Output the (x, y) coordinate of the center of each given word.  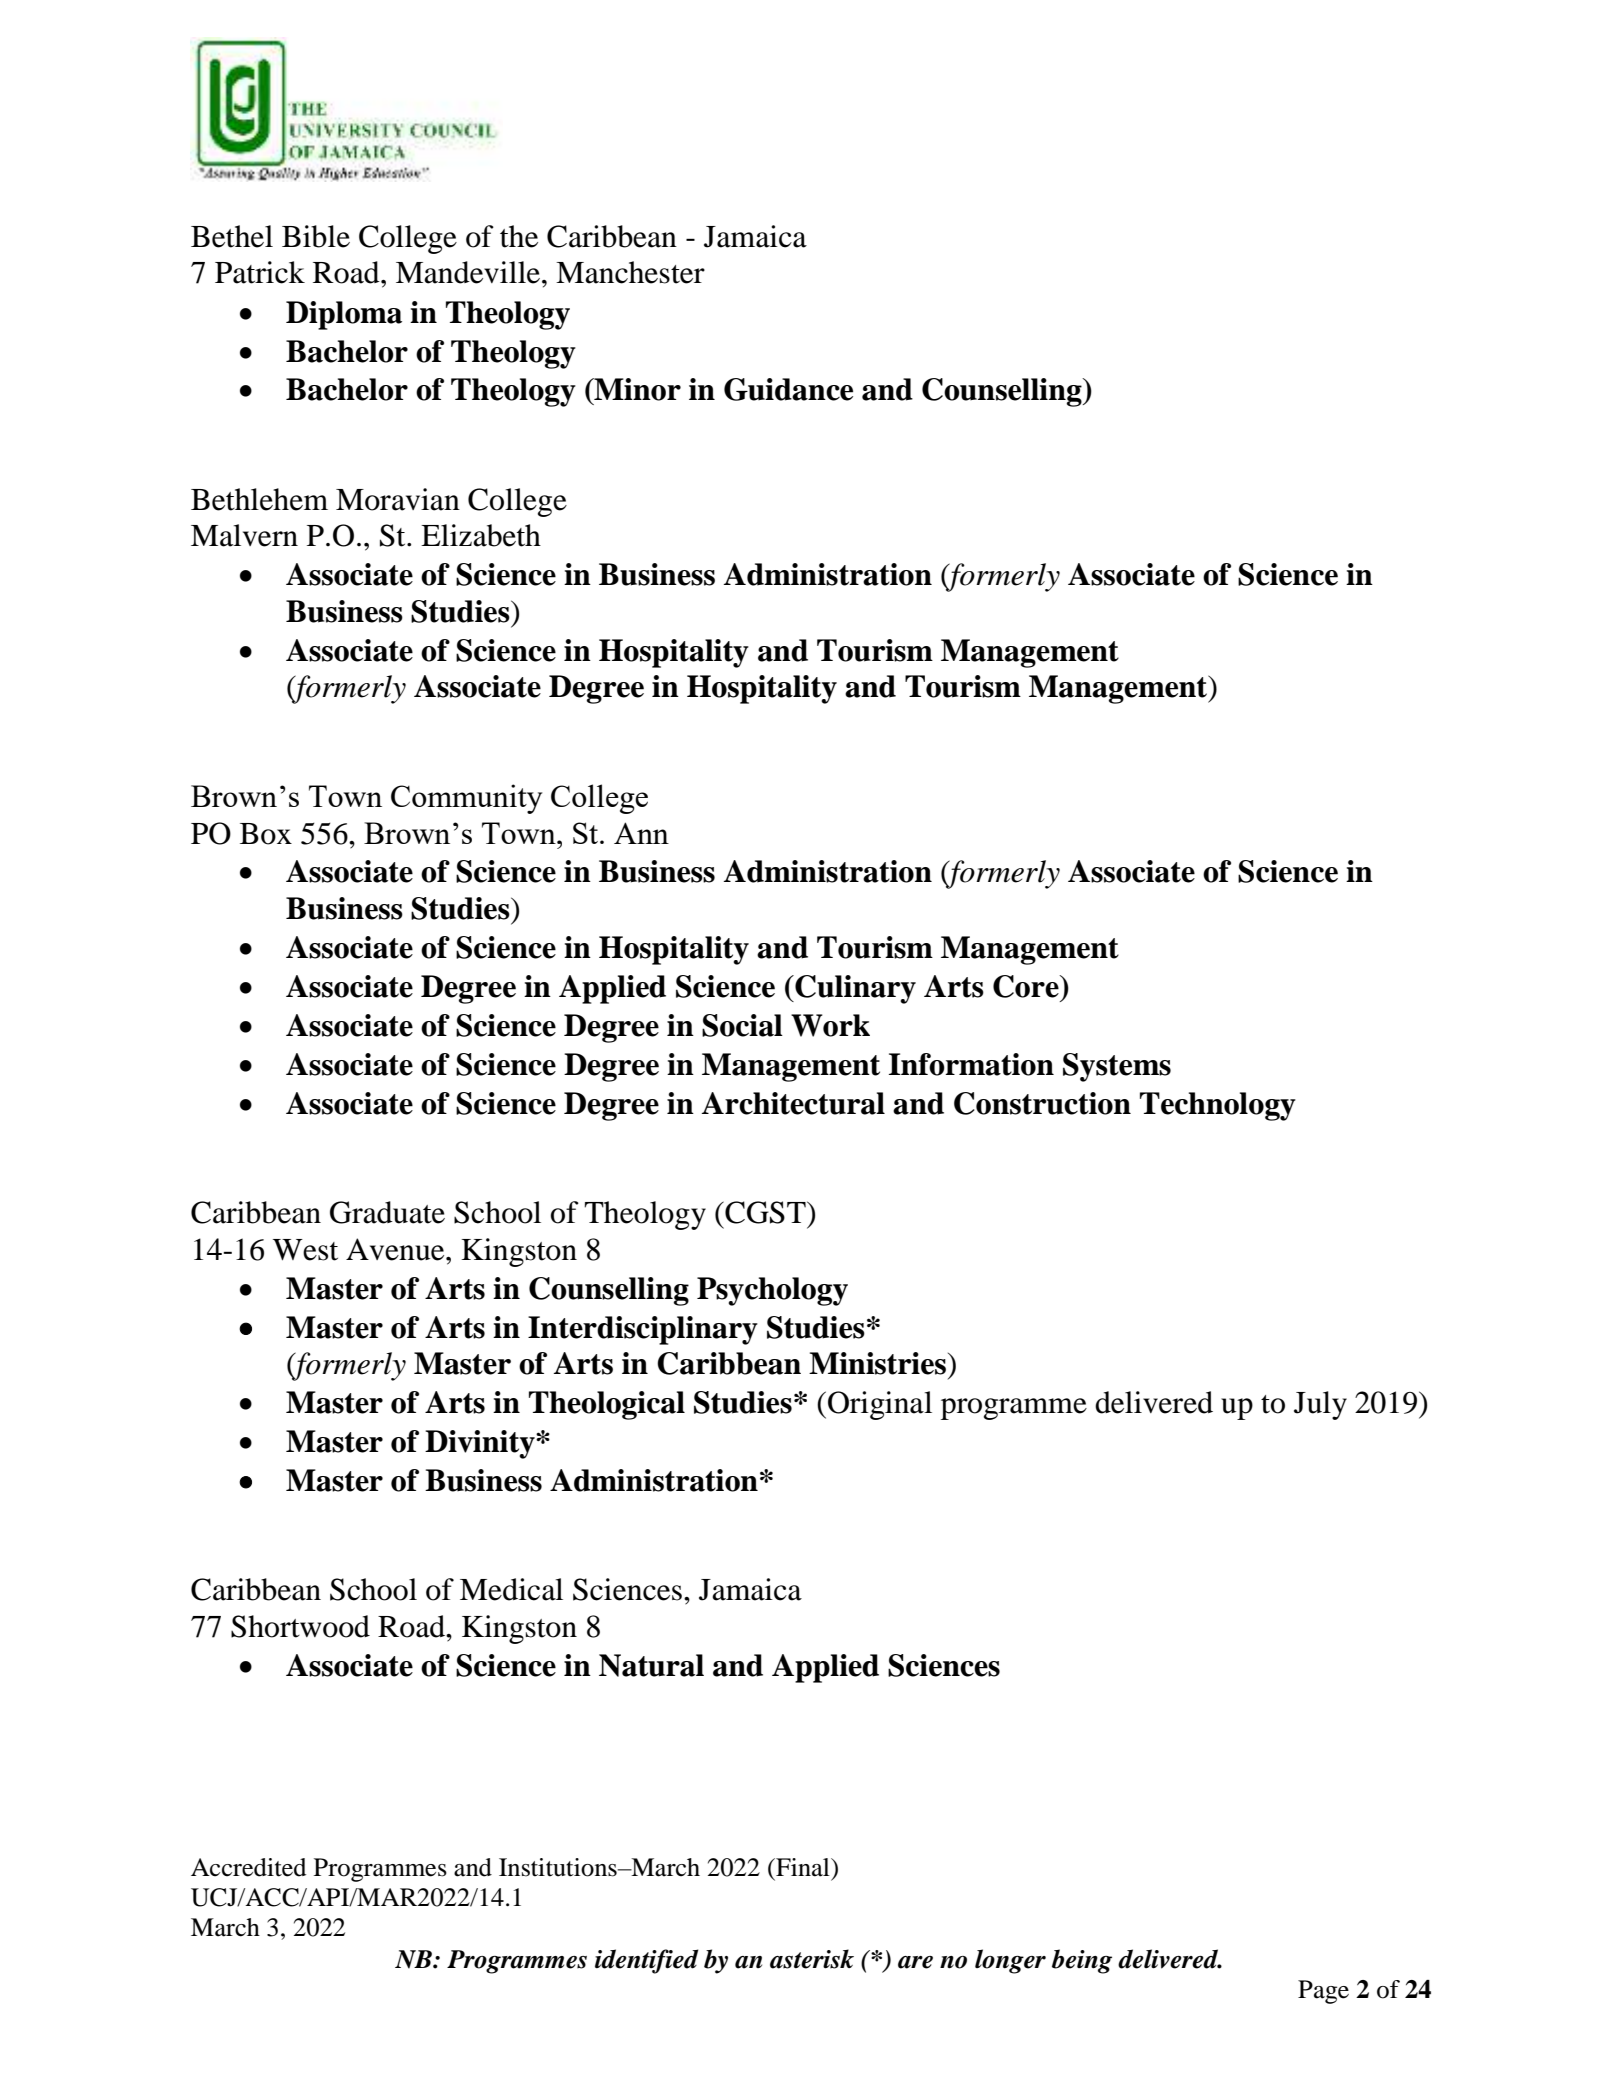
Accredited (248, 1867)
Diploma (344, 315)
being (1082, 1961)
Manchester (630, 272)
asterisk (812, 1959)
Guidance (788, 389)
